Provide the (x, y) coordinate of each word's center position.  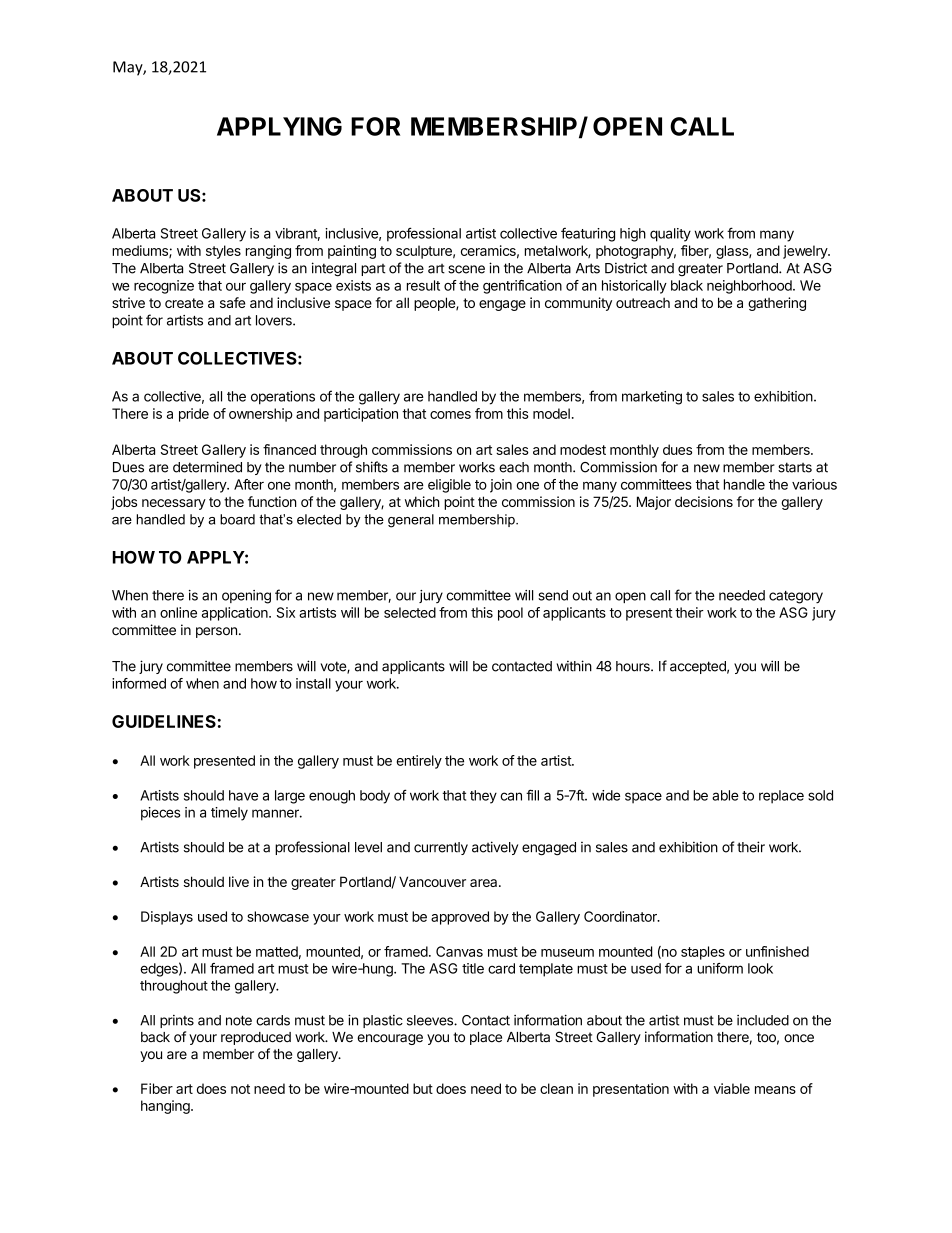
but (423, 1088)
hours (634, 666)
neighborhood (750, 287)
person (216, 632)
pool (510, 614)
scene (466, 269)
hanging (166, 1107)
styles (223, 252)
